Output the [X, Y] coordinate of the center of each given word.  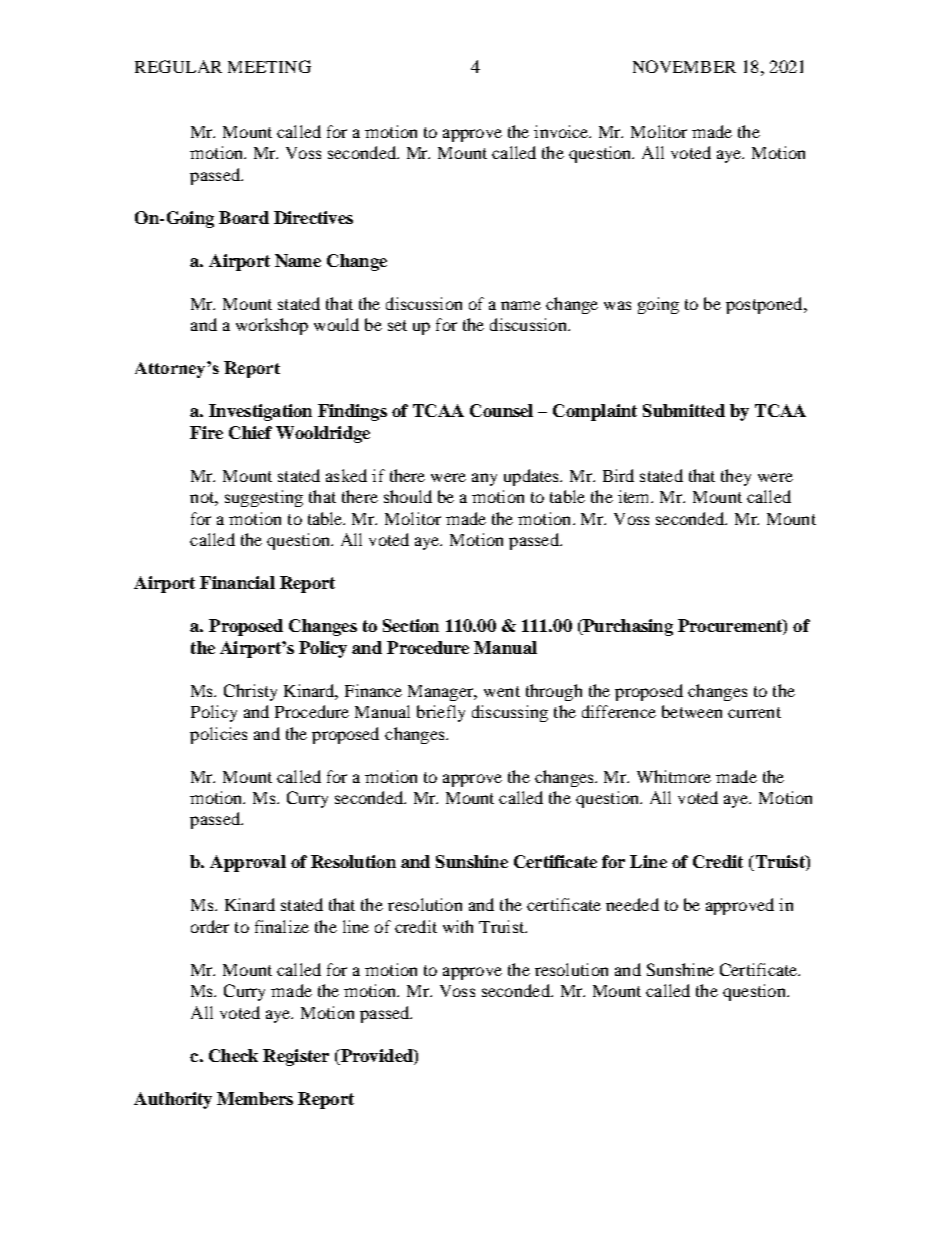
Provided [376, 1057]
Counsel [501, 410]
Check [233, 1055]
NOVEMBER [684, 66]
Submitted [684, 410]
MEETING [269, 66]
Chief [250, 432]
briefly [441, 713]
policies [218, 735]
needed [632, 904]
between [692, 711]
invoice [562, 131]
